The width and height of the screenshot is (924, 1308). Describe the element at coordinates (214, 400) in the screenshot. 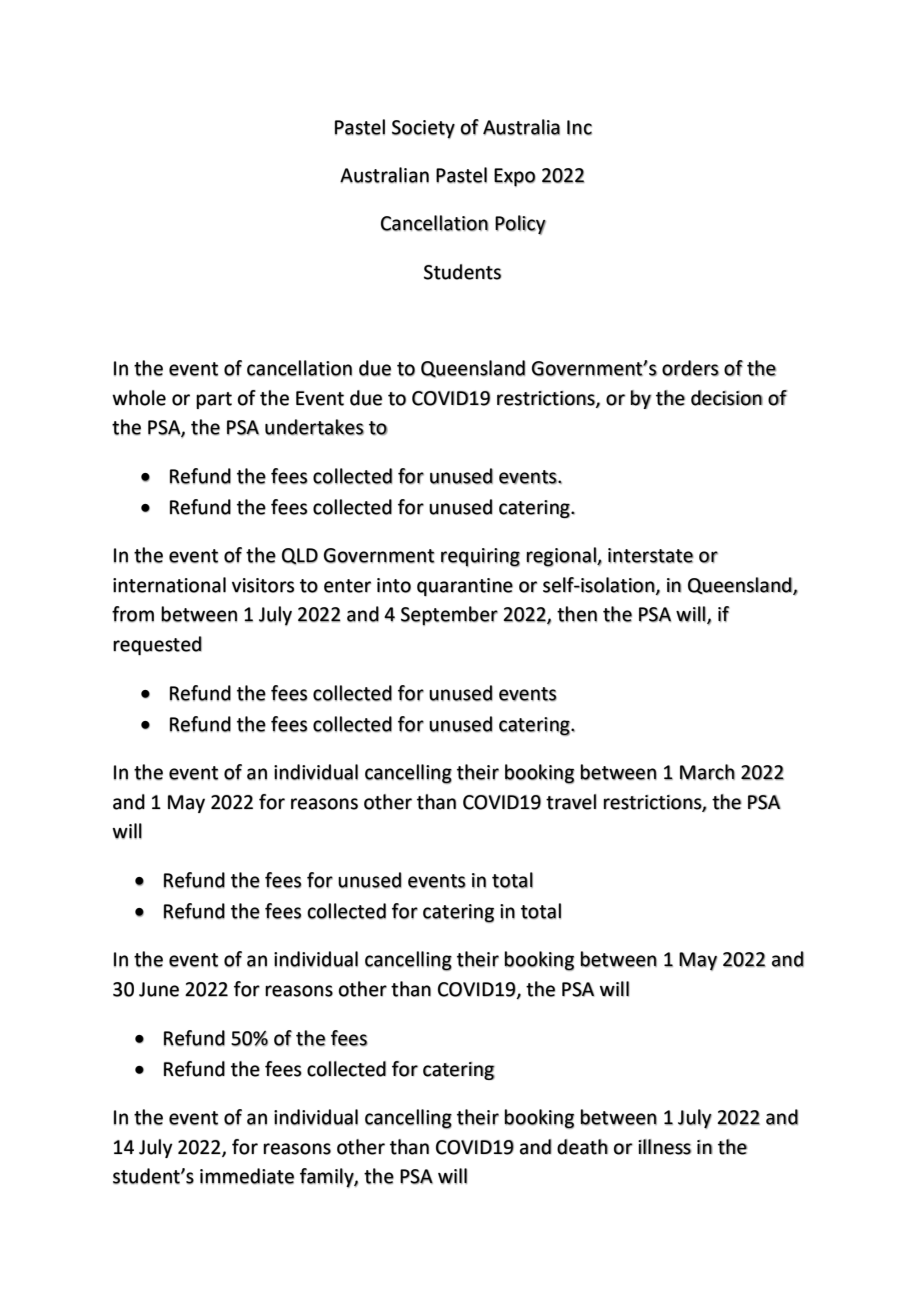

I see `part` at that location.
